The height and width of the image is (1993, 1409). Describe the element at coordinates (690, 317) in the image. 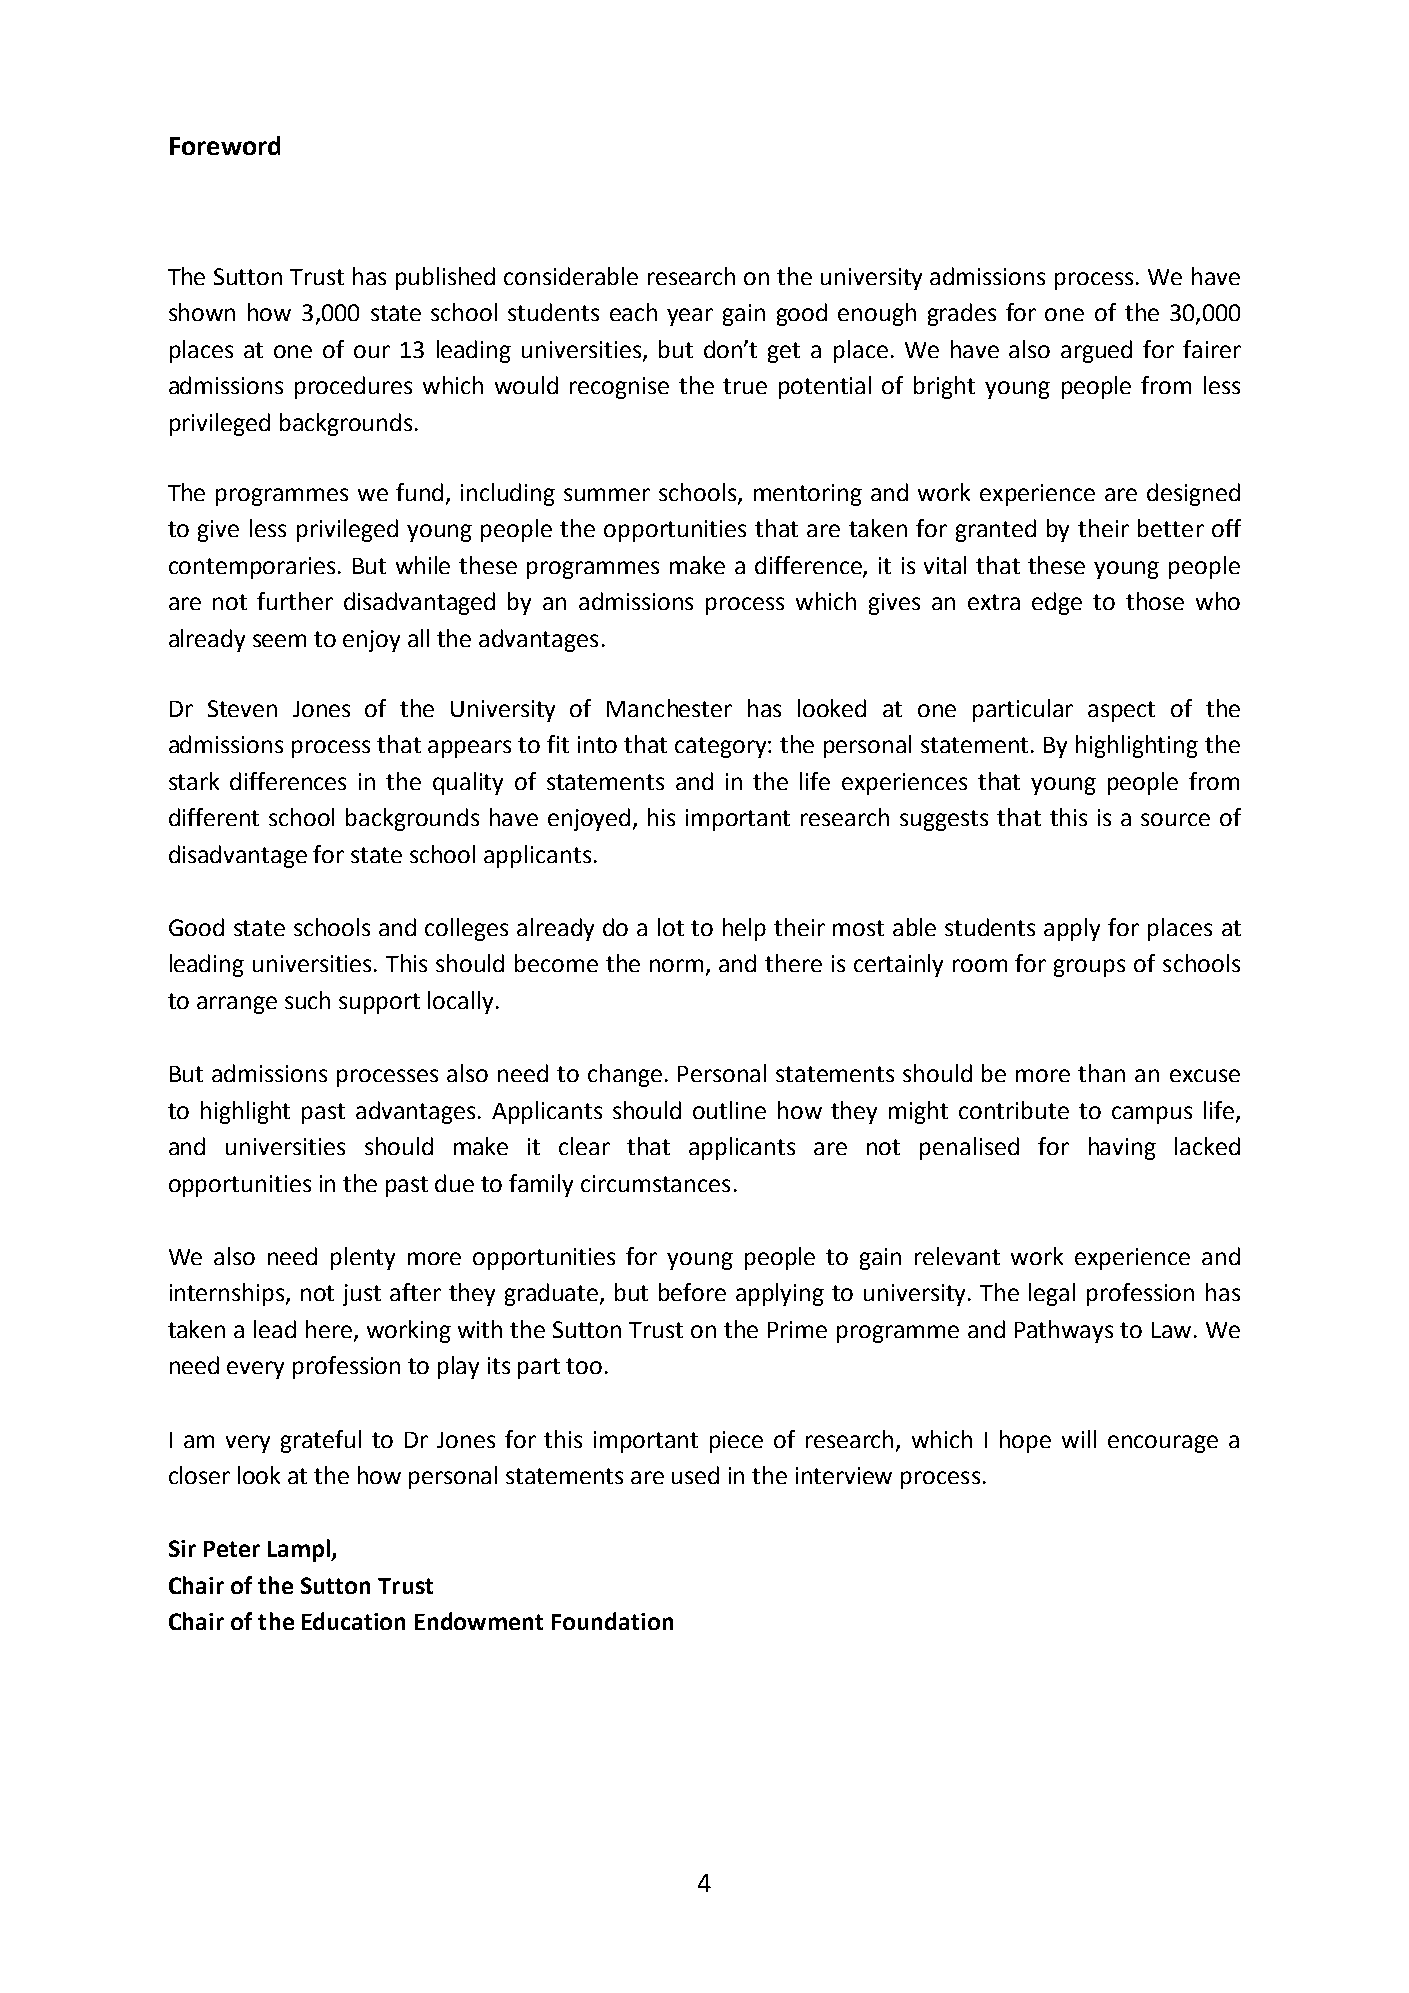

I see `year` at that location.
